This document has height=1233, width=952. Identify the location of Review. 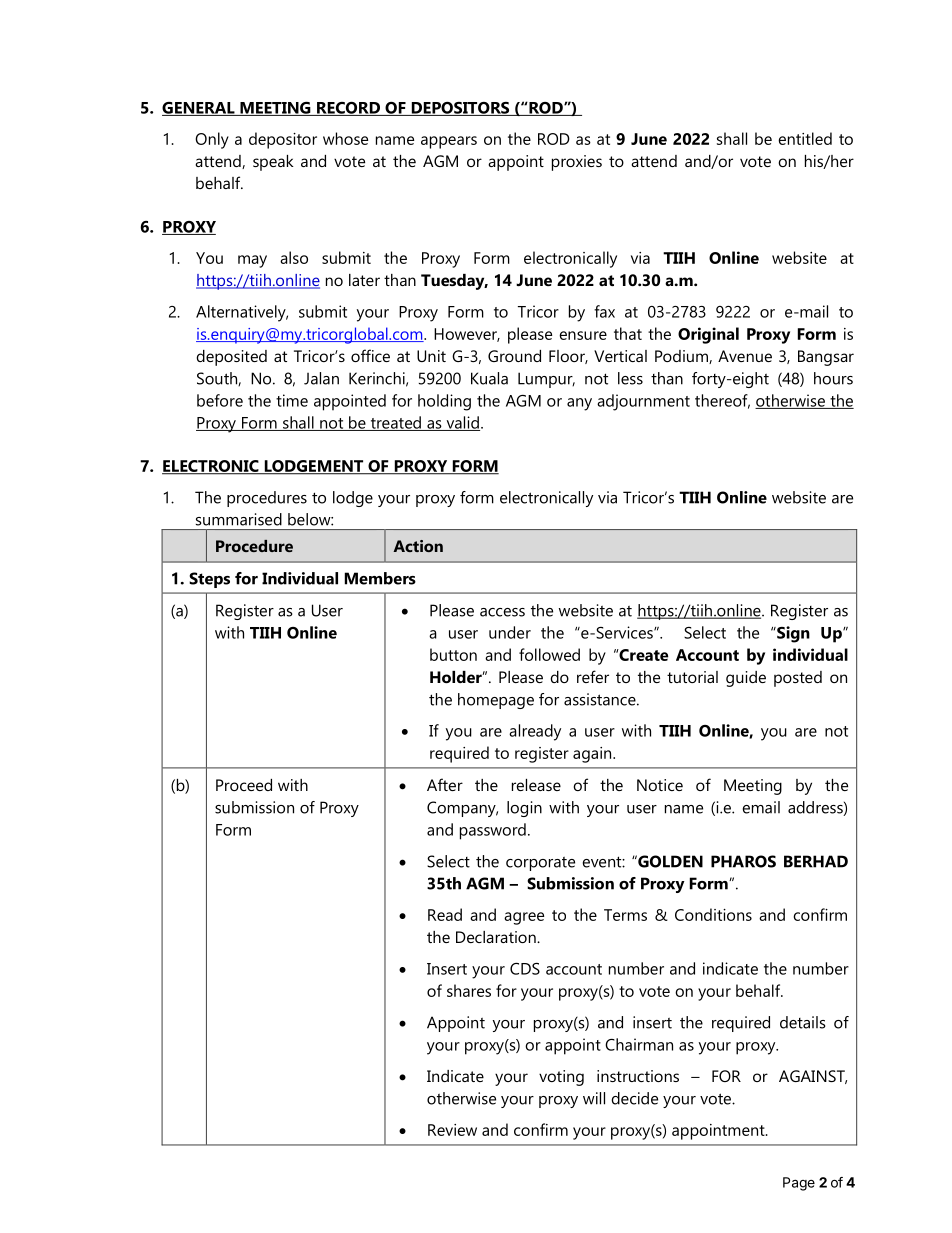
(452, 1130).
